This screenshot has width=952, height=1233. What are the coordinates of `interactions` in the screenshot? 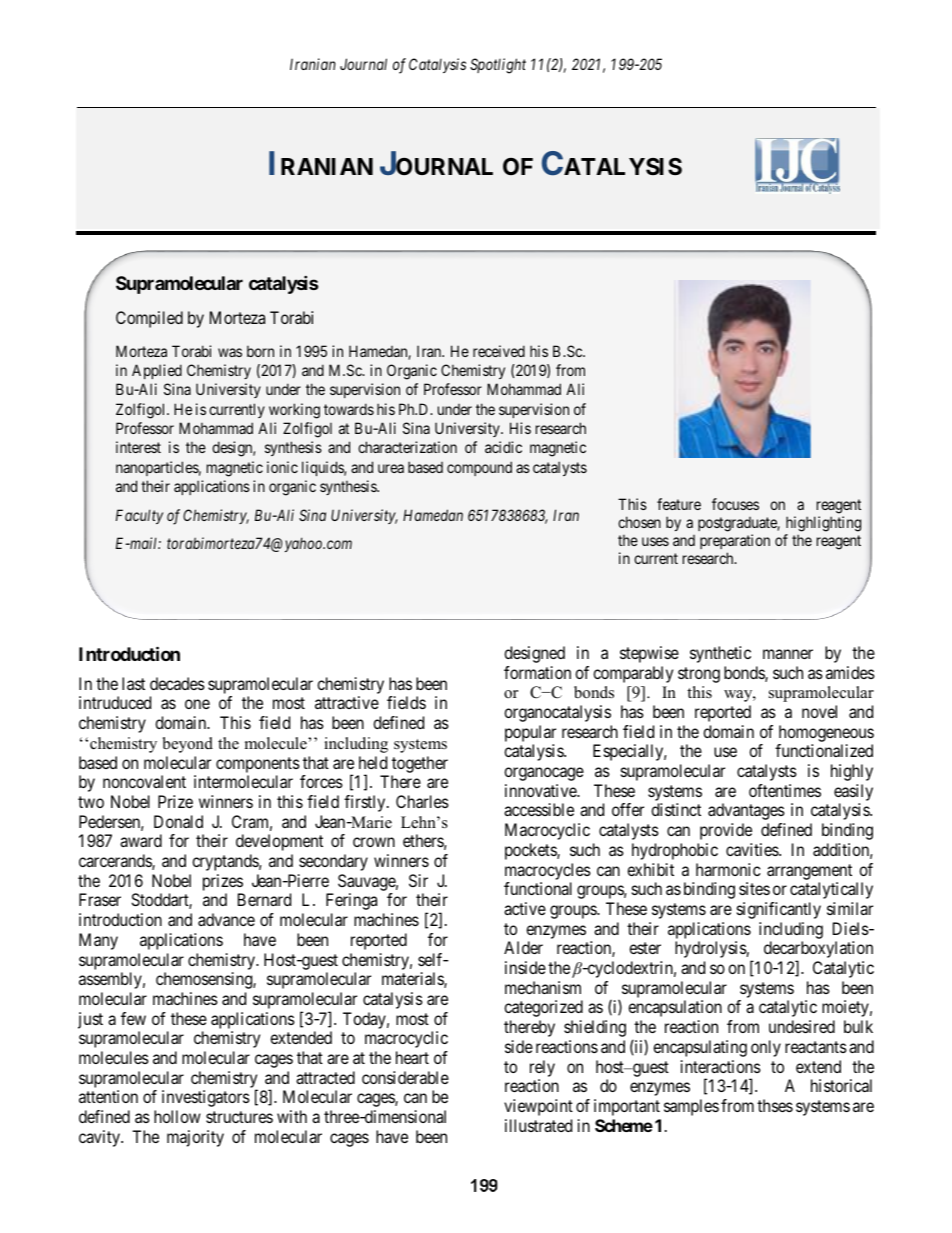 It's located at (721, 1066).
